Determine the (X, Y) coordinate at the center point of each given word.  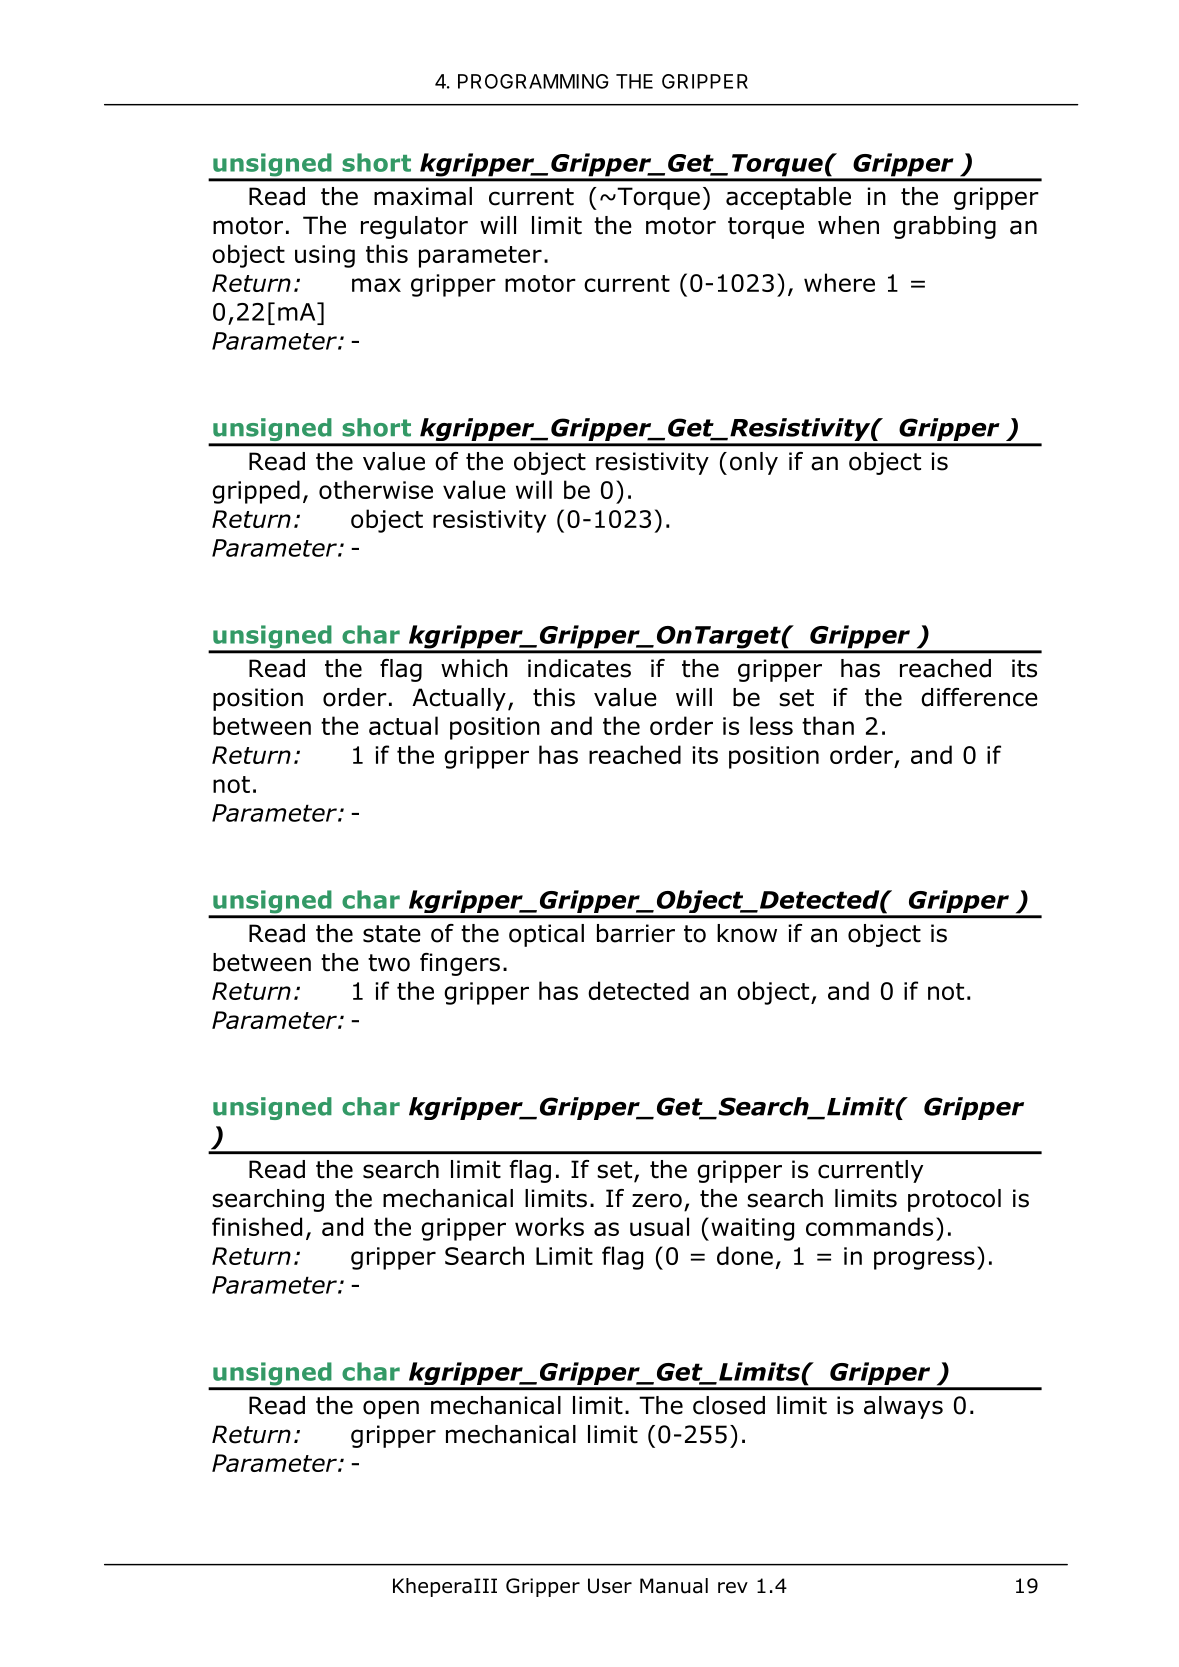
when (848, 225)
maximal (423, 196)
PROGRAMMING (533, 81)
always (903, 1407)
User (610, 1586)
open (391, 1409)
